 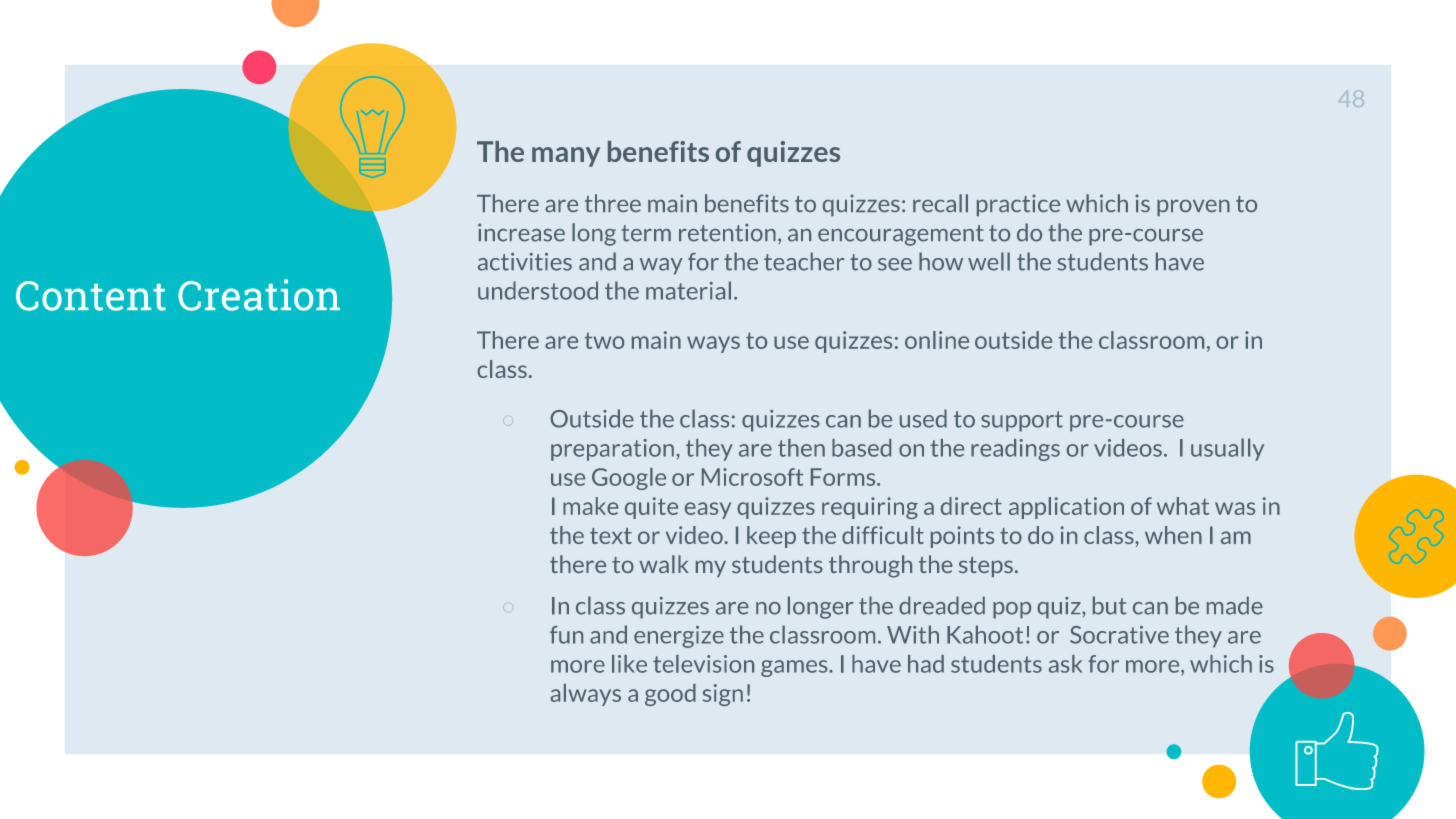 I want to click on support, so click(x=1022, y=421).
